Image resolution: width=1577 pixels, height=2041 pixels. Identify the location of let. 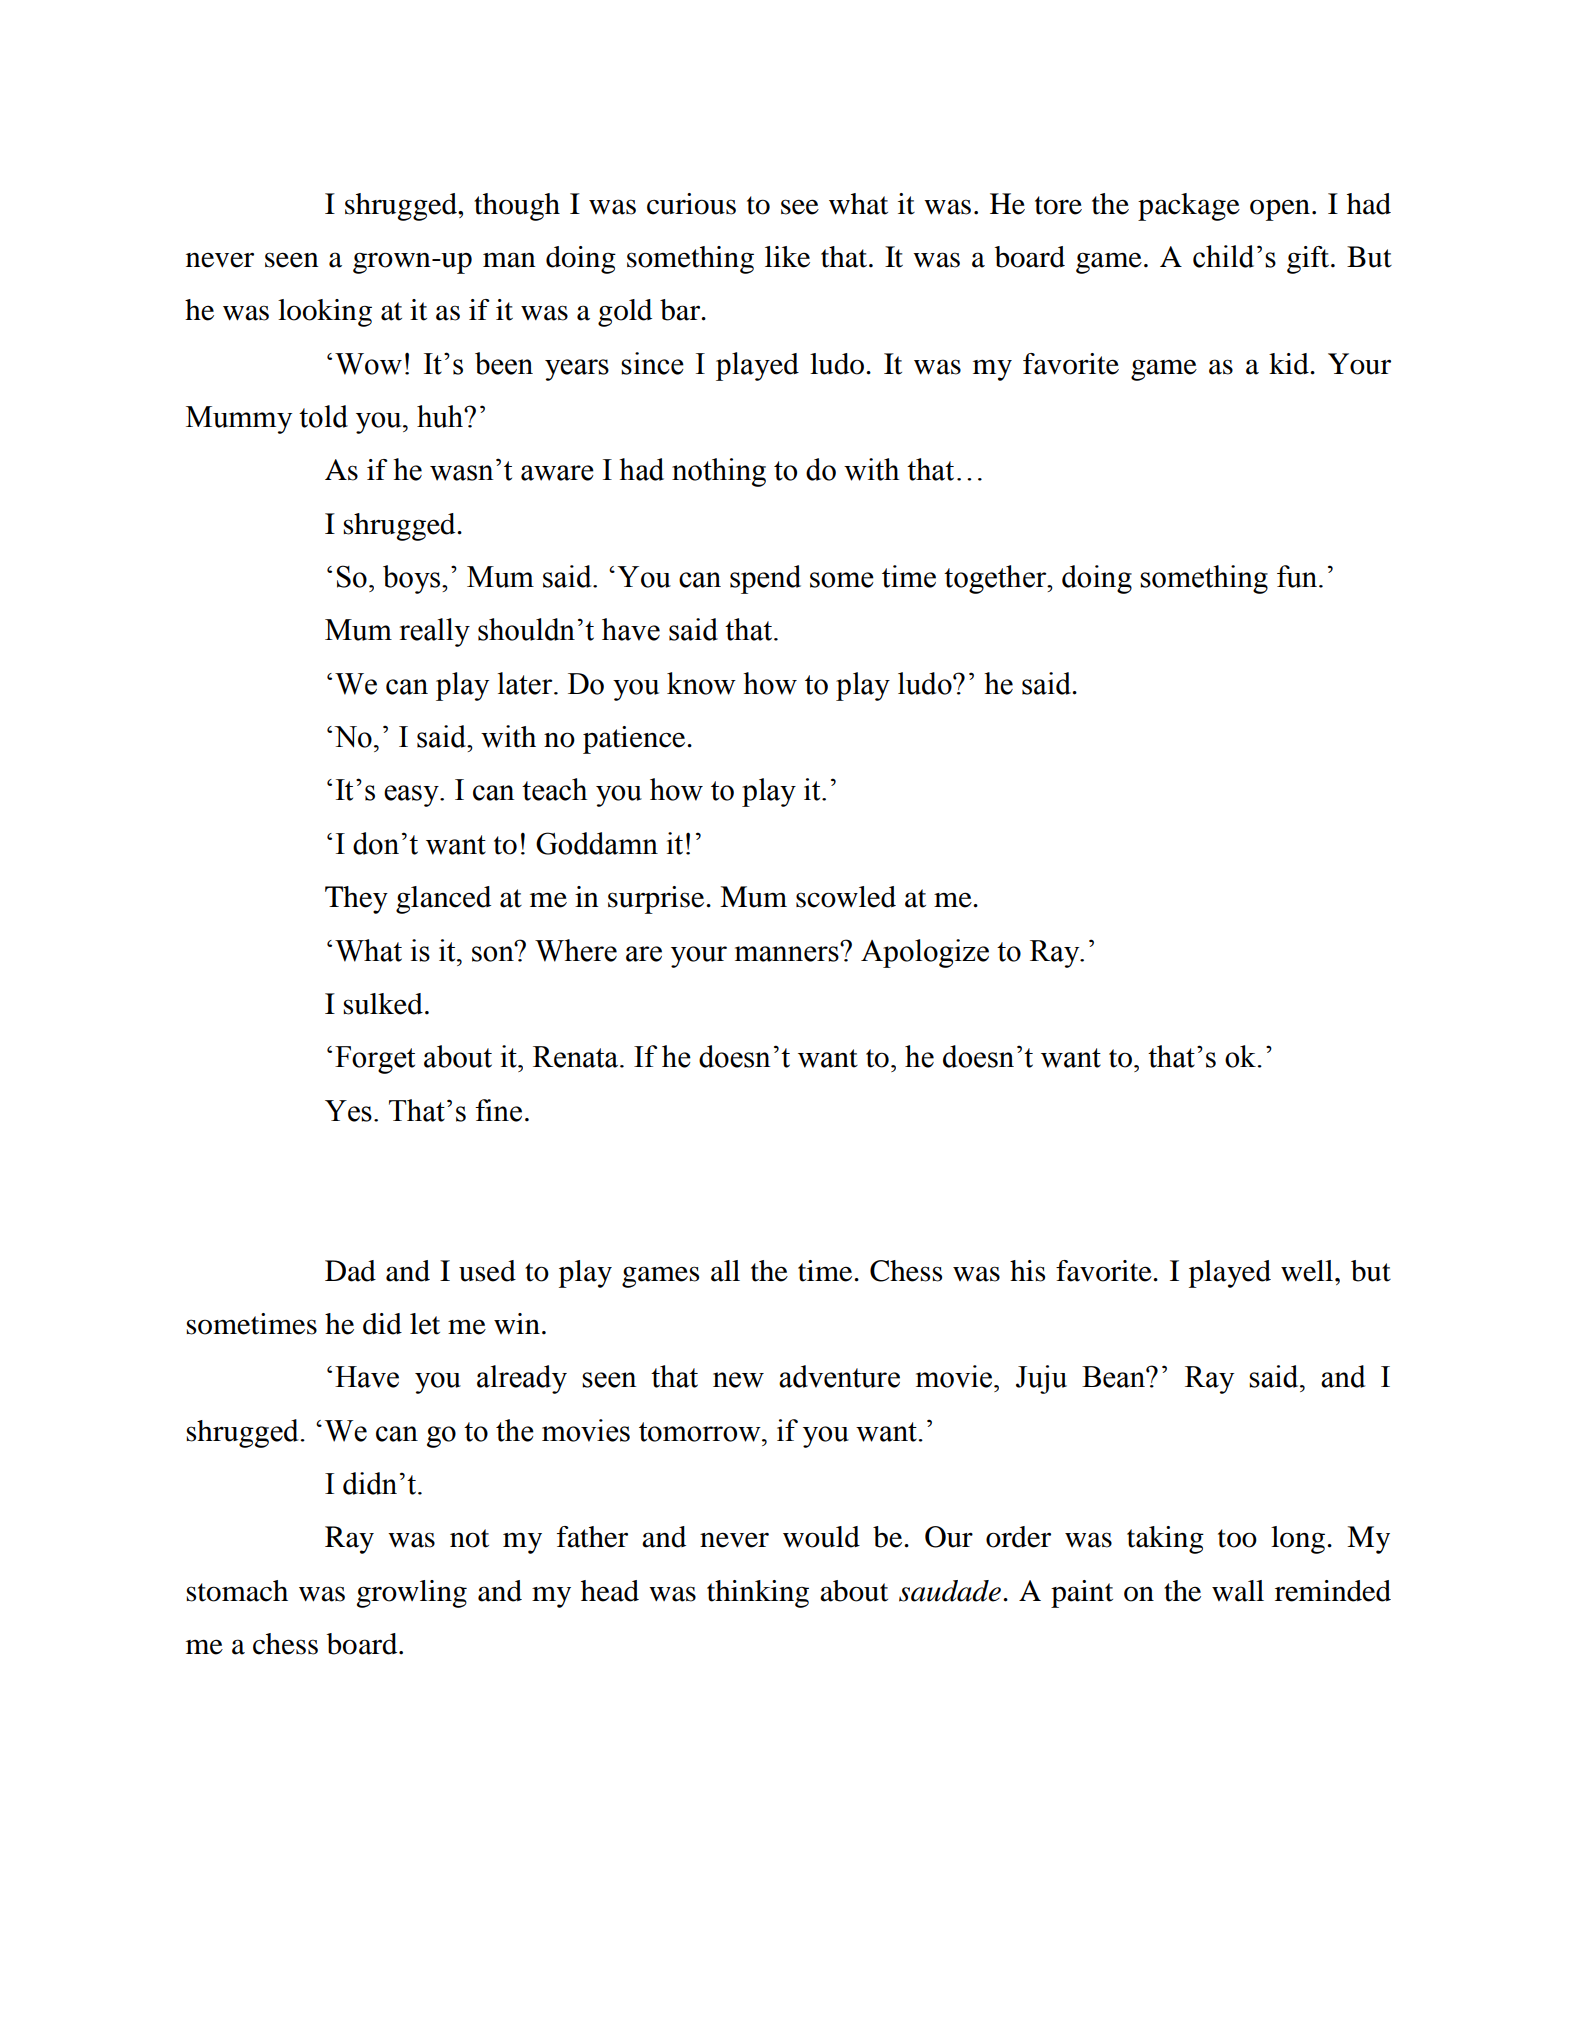
(425, 1324).
